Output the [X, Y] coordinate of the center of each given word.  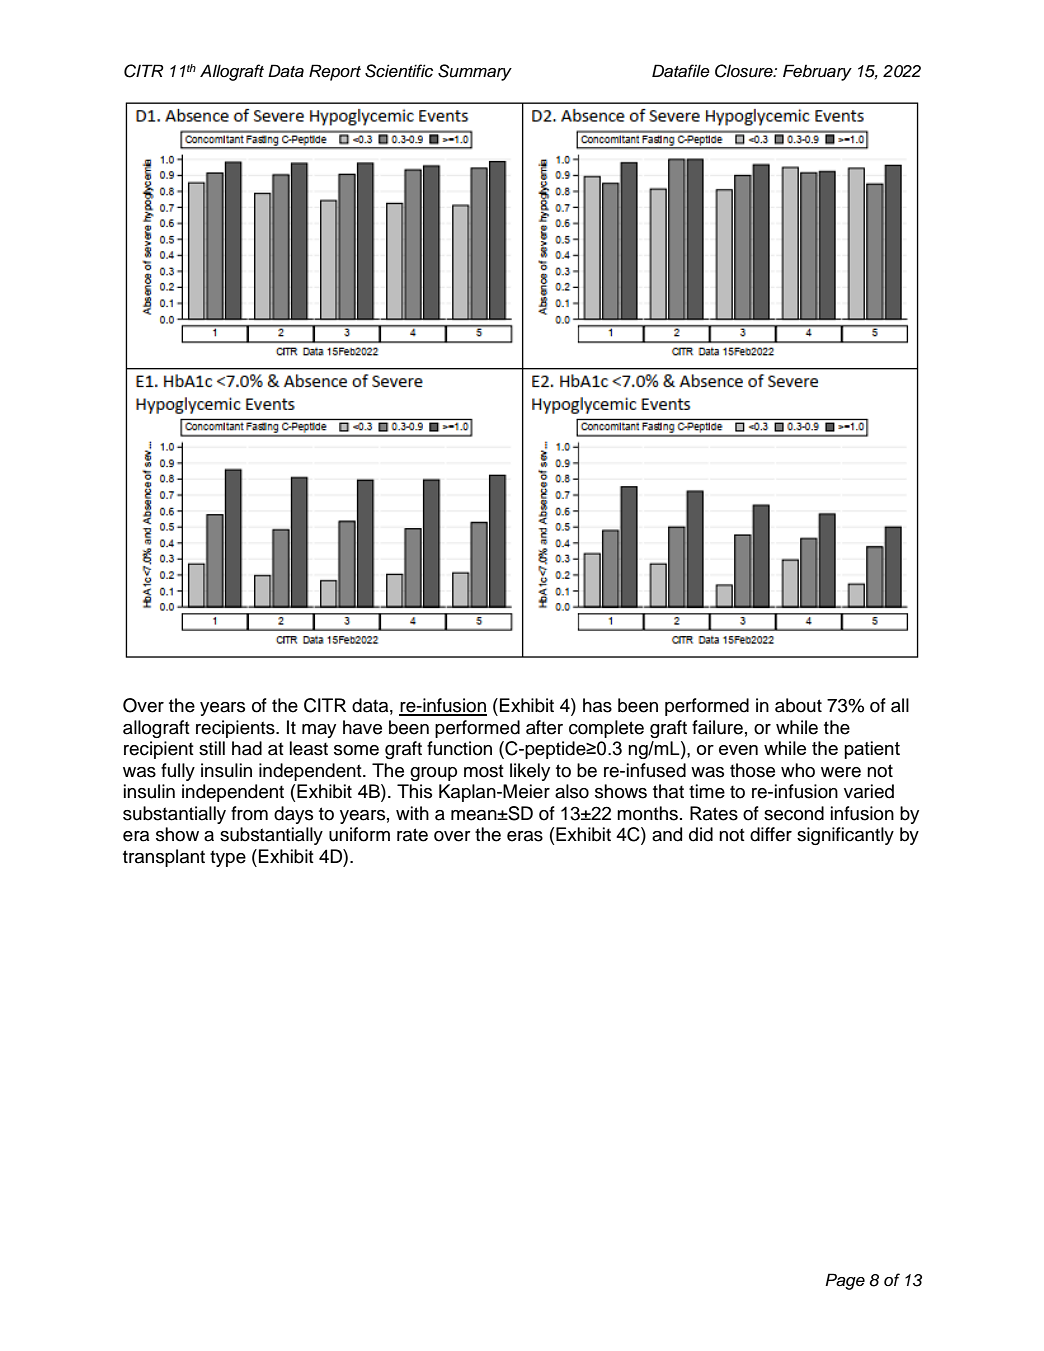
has [597, 705]
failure [717, 727]
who [798, 770]
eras [525, 836]
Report [335, 72]
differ [771, 834]
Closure [745, 71]
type [228, 858]
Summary [475, 72]
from [249, 813]
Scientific [399, 71]
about [798, 705]
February [817, 72]
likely [530, 772]
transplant [164, 858]
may [319, 731]
